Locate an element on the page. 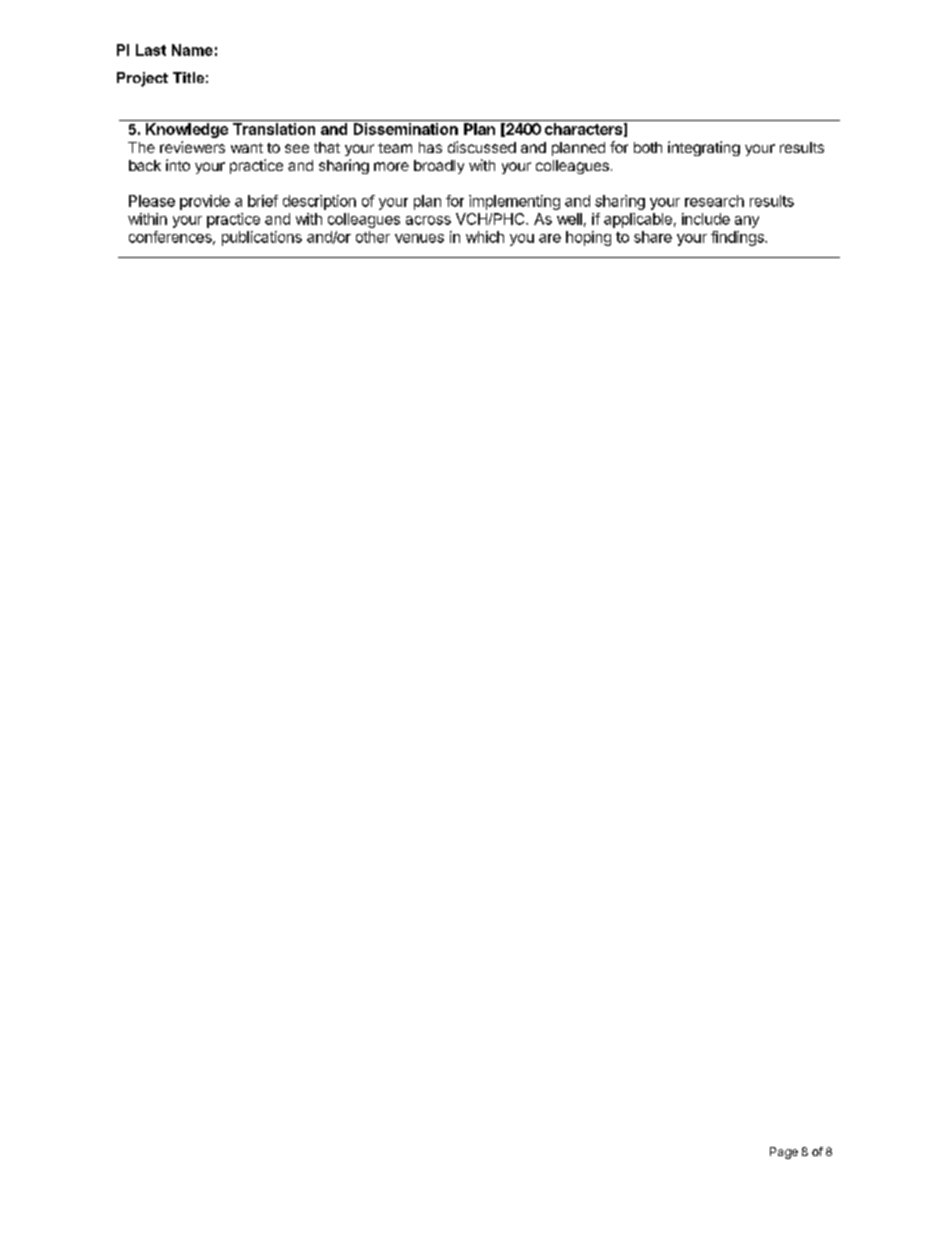  findings is located at coordinates (738, 238).
